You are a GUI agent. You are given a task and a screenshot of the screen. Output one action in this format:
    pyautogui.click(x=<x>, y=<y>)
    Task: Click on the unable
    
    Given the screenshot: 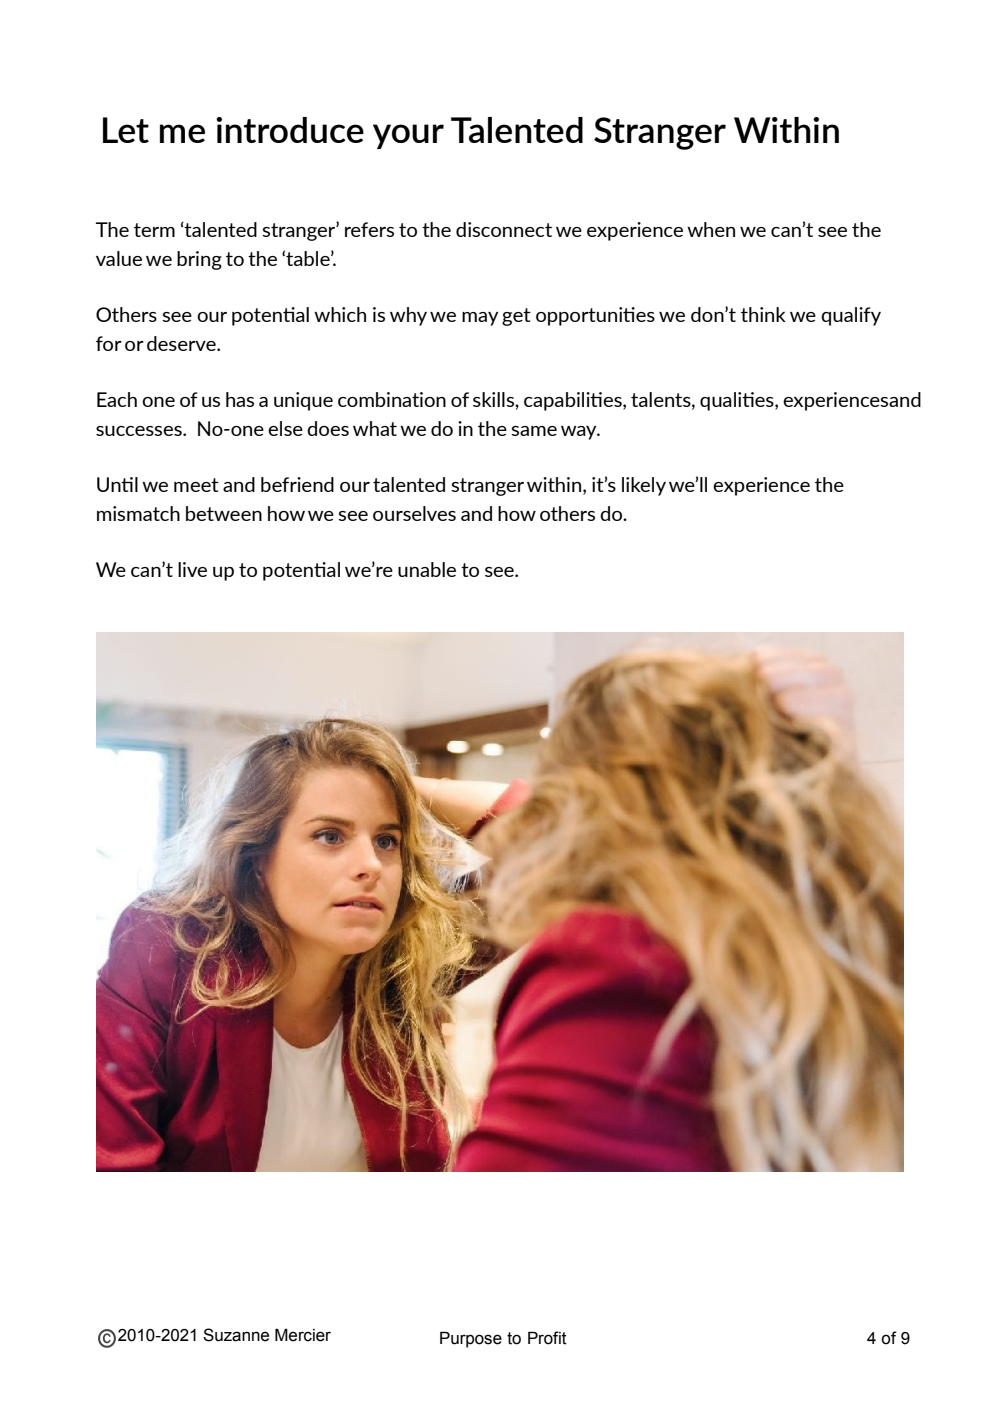 What is the action you would take?
    pyautogui.click(x=427, y=569)
